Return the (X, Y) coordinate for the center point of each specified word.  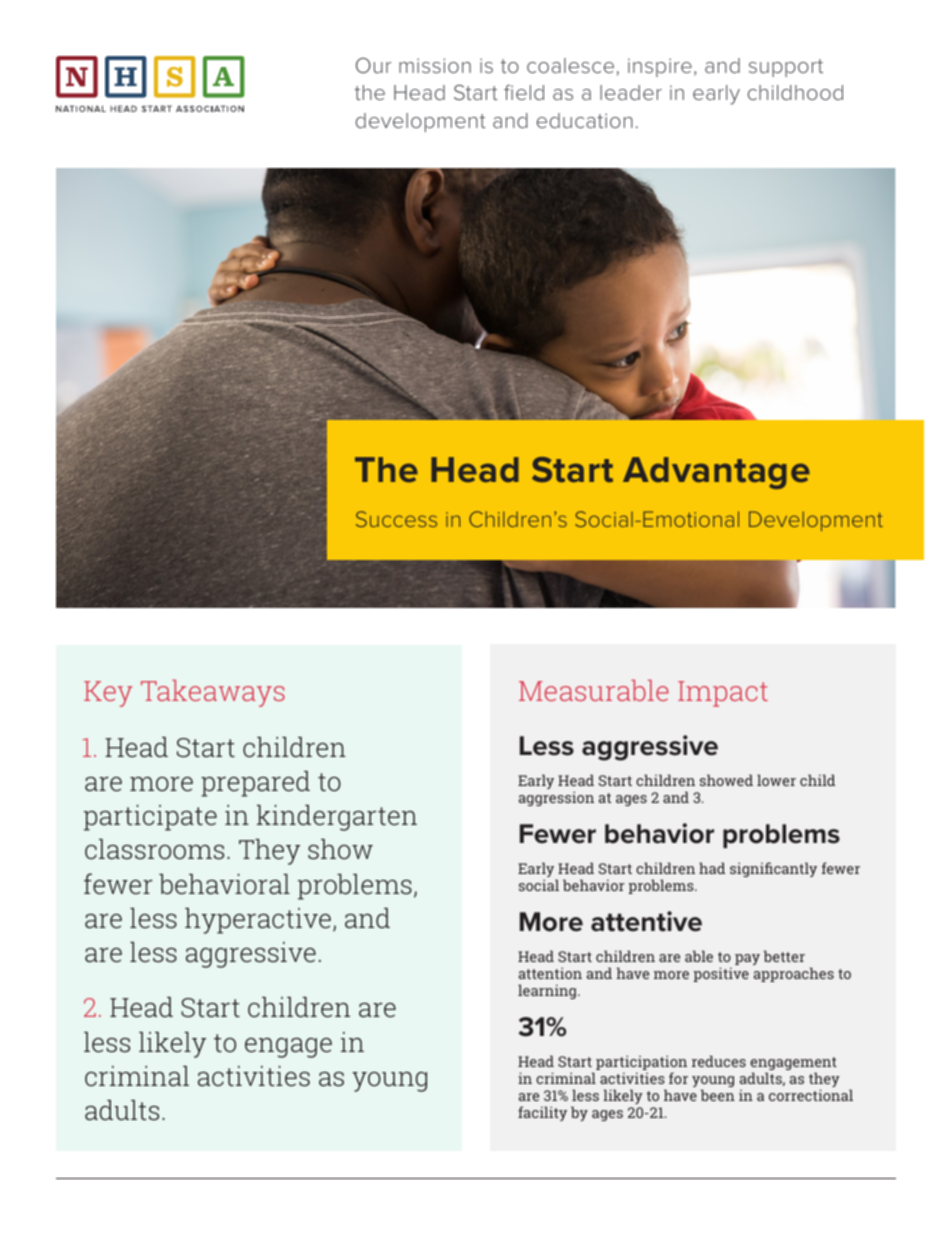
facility (542, 1113)
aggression (556, 798)
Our (373, 65)
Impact (723, 694)
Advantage (716, 473)
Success (396, 519)
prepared (255, 784)
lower (776, 780)
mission (435, 65)
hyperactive (258, 921)
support (786, 68)
